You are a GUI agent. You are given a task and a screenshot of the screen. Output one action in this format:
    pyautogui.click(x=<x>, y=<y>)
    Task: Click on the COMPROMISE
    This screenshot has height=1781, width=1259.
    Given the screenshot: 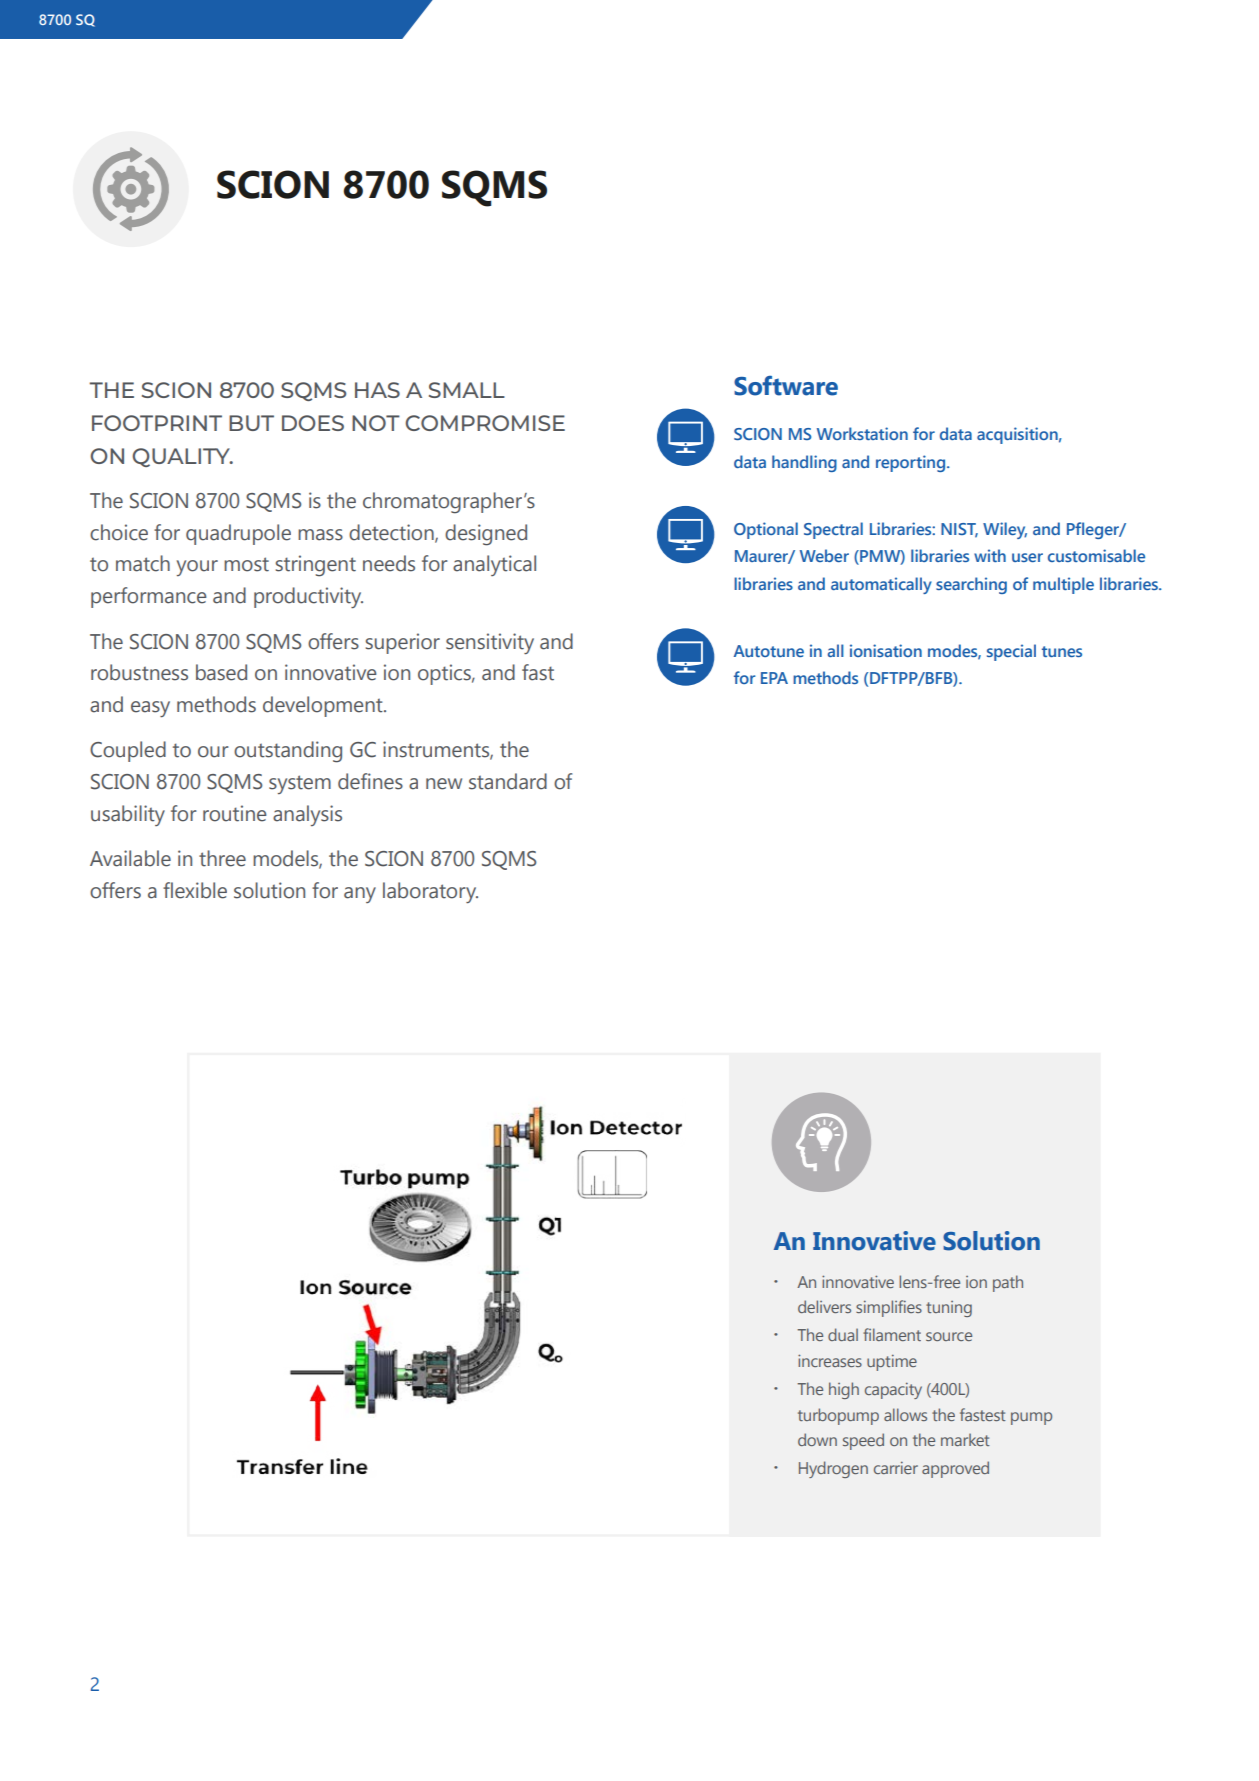 What is the action you would take?
    pyautogui.click(x=485, y=423)
